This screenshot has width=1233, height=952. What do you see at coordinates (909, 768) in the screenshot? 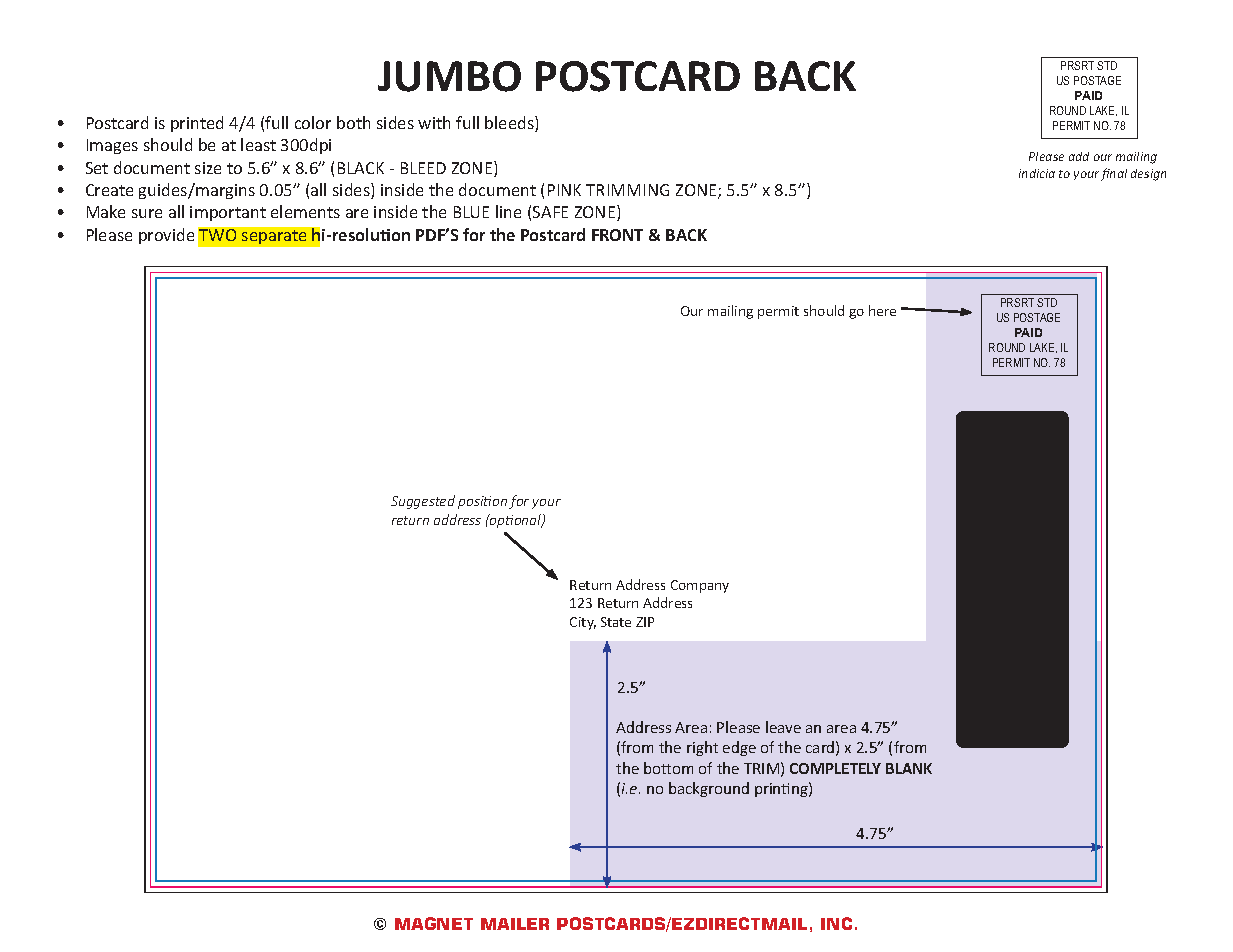
I see `BLANK` at bounding box center [909, 768].
